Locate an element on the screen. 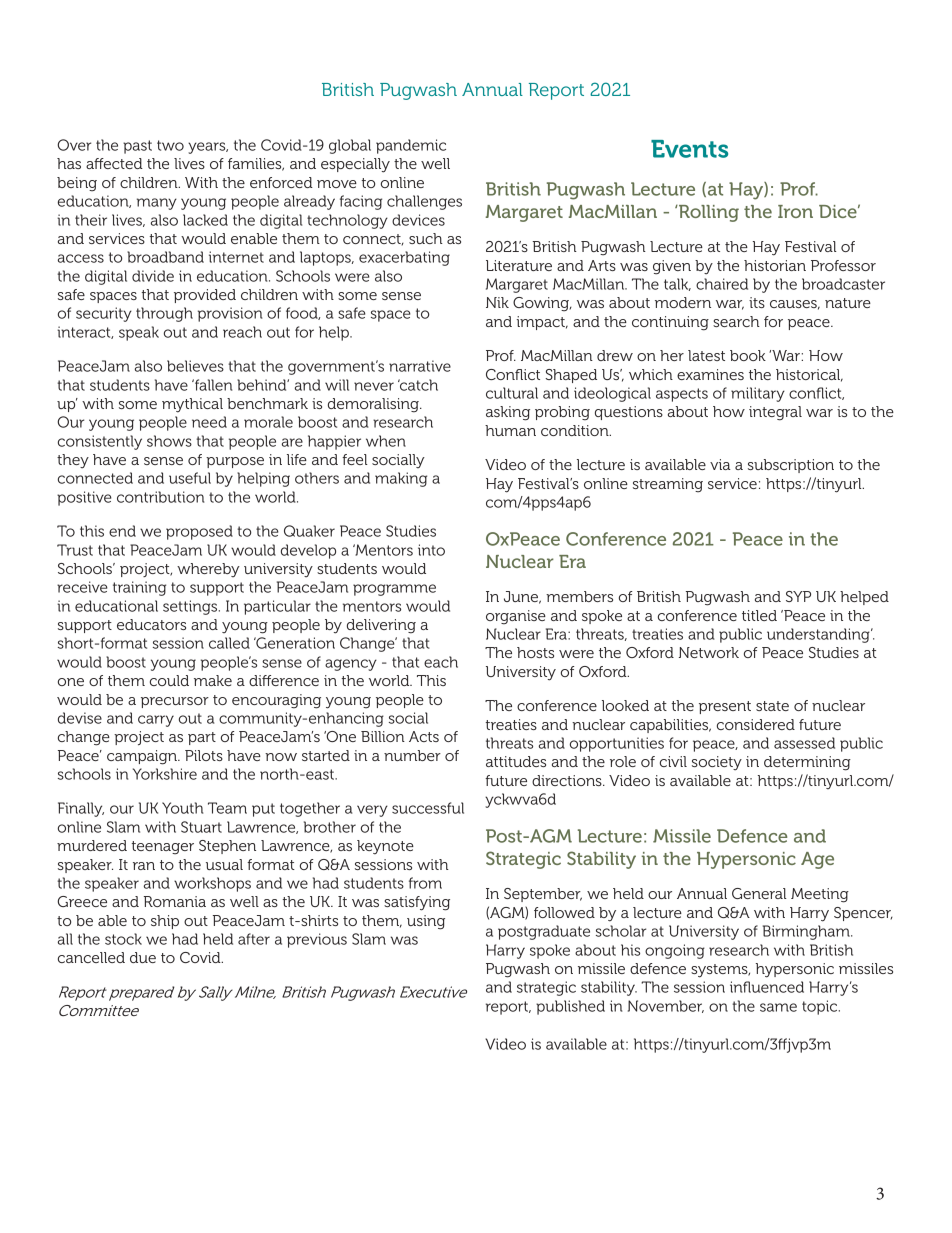  due is located at coordinates (143, 957).
